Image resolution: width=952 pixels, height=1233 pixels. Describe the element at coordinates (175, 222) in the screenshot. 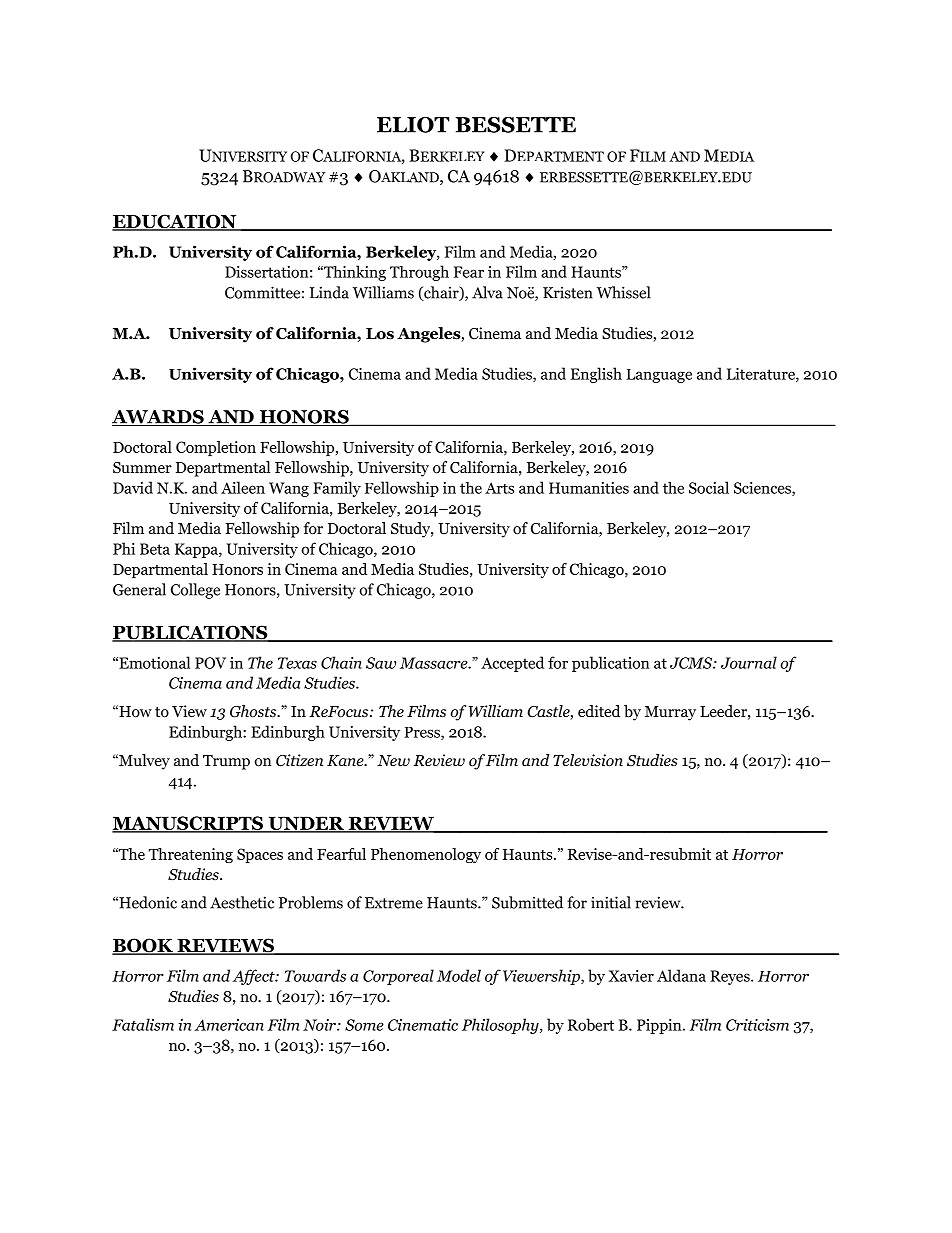

I see `EDUCATION` at that location.
